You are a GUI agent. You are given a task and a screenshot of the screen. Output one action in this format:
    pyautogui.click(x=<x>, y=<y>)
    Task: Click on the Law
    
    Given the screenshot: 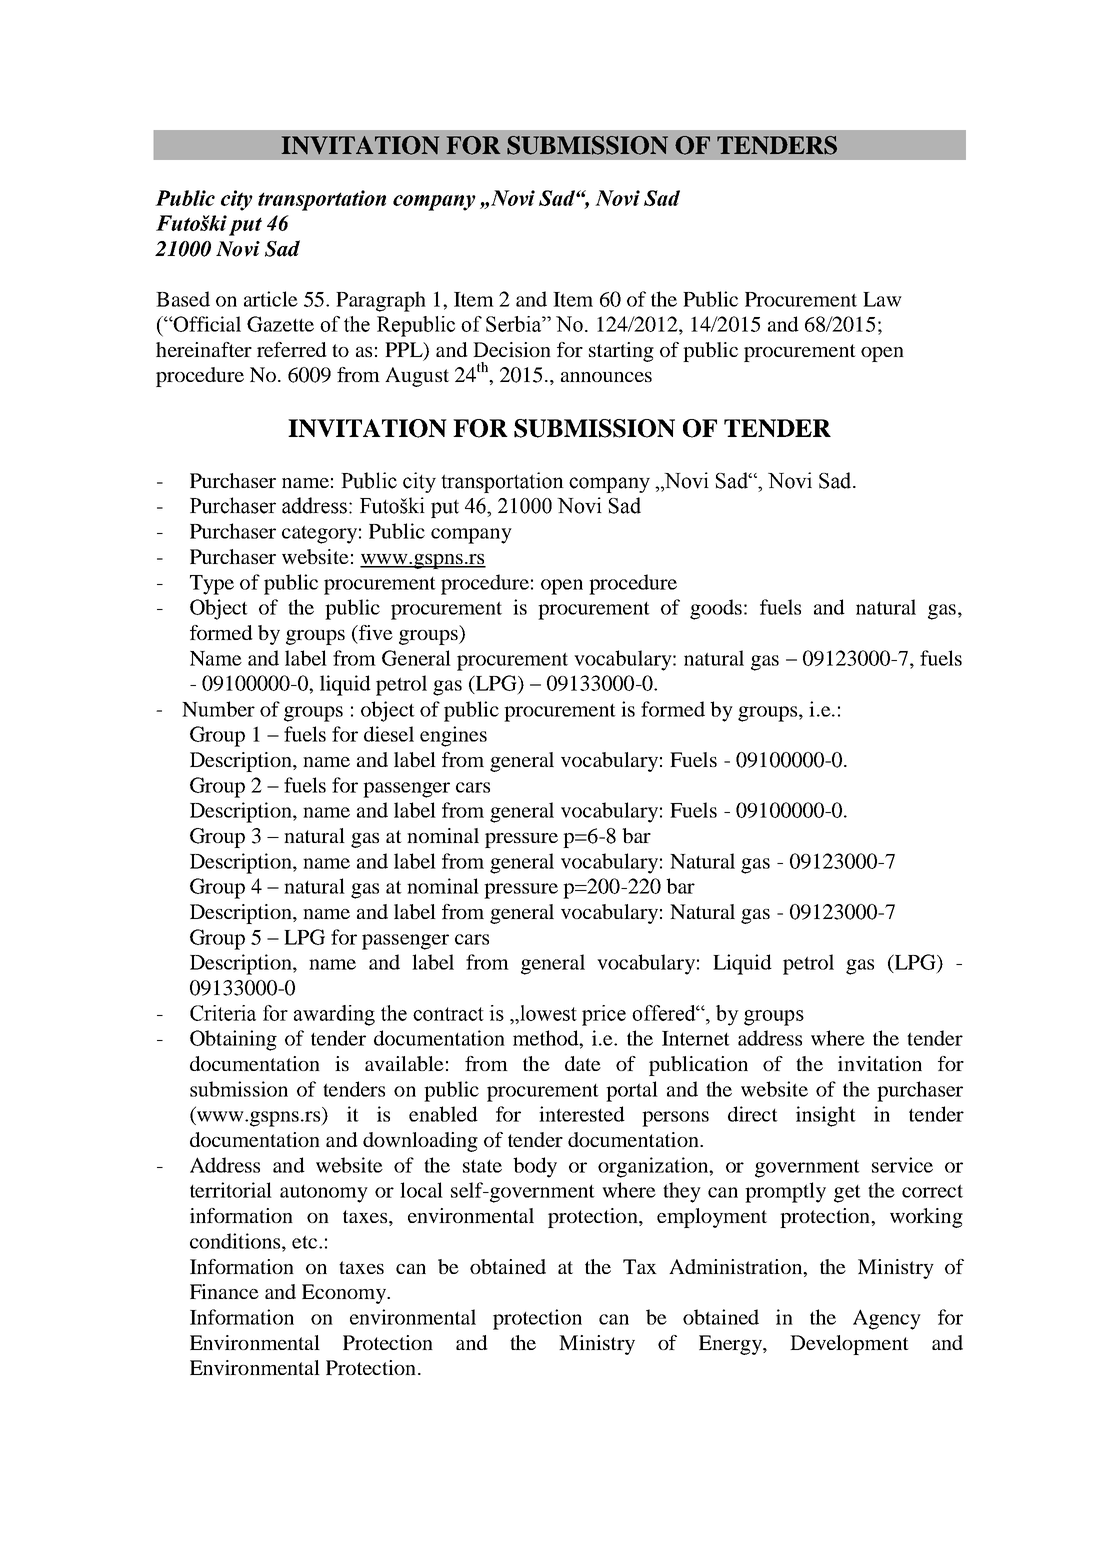 What is the action you would take?
    pyautogui.click(x=882, y=299)
